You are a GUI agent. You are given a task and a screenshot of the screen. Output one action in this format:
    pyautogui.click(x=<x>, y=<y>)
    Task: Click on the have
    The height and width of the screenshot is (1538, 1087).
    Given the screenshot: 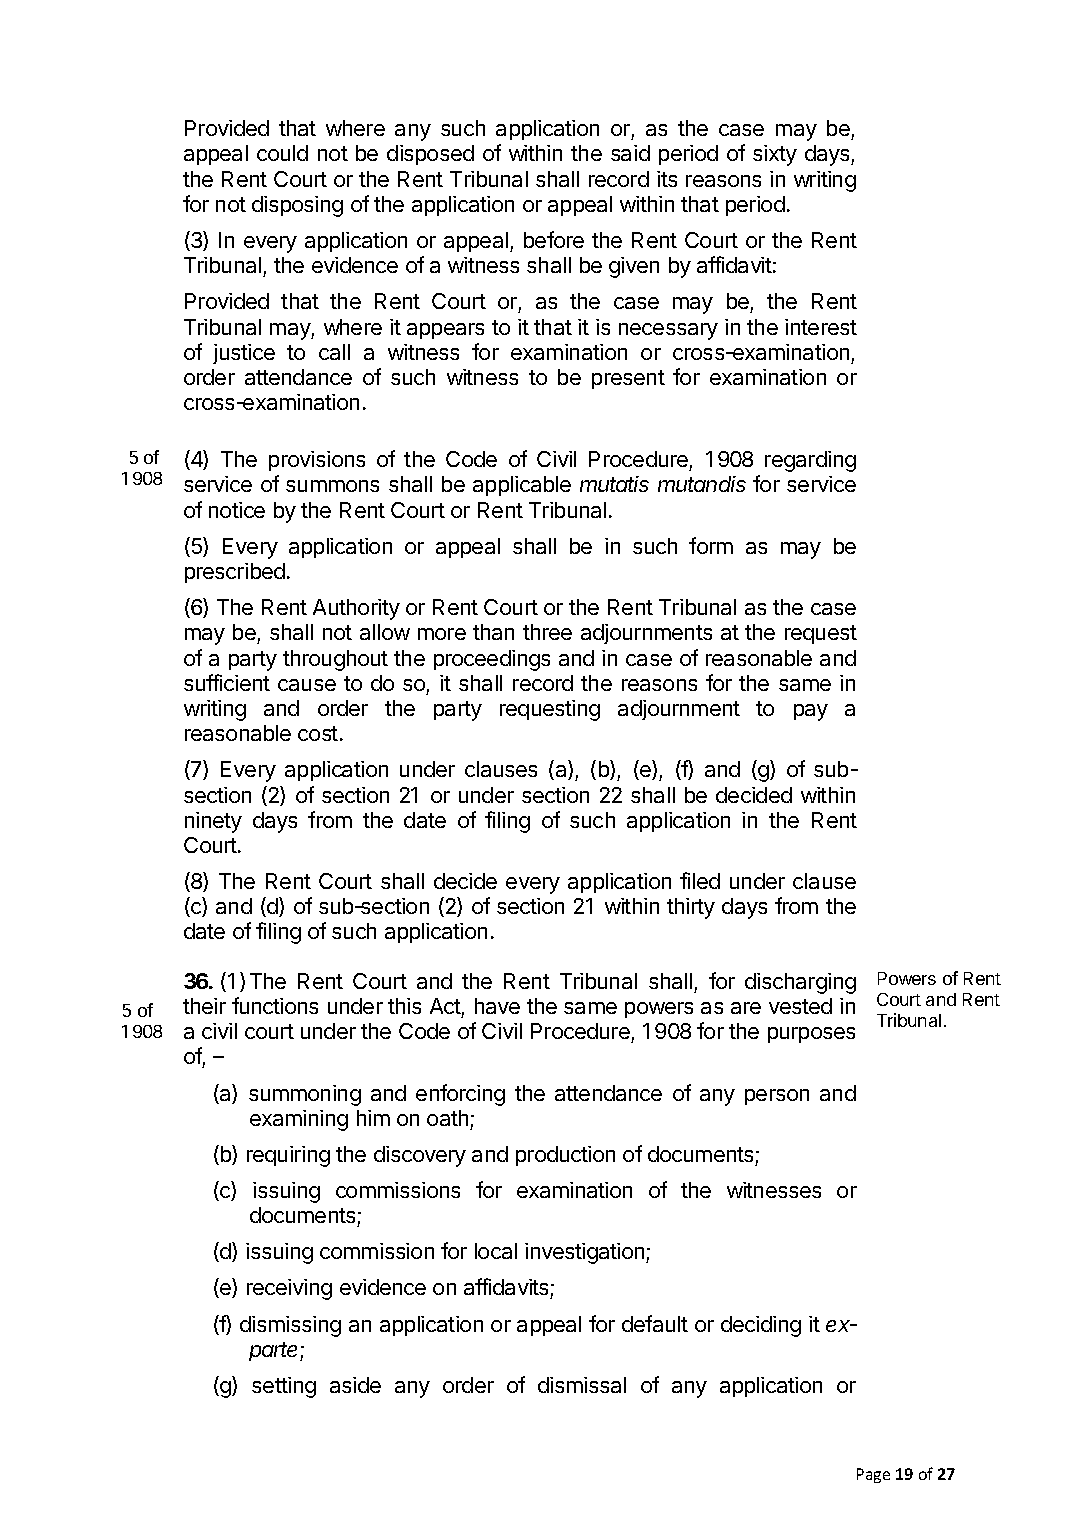 What is the action you would take?
    pyautogui.click(x=497, y=1006)
